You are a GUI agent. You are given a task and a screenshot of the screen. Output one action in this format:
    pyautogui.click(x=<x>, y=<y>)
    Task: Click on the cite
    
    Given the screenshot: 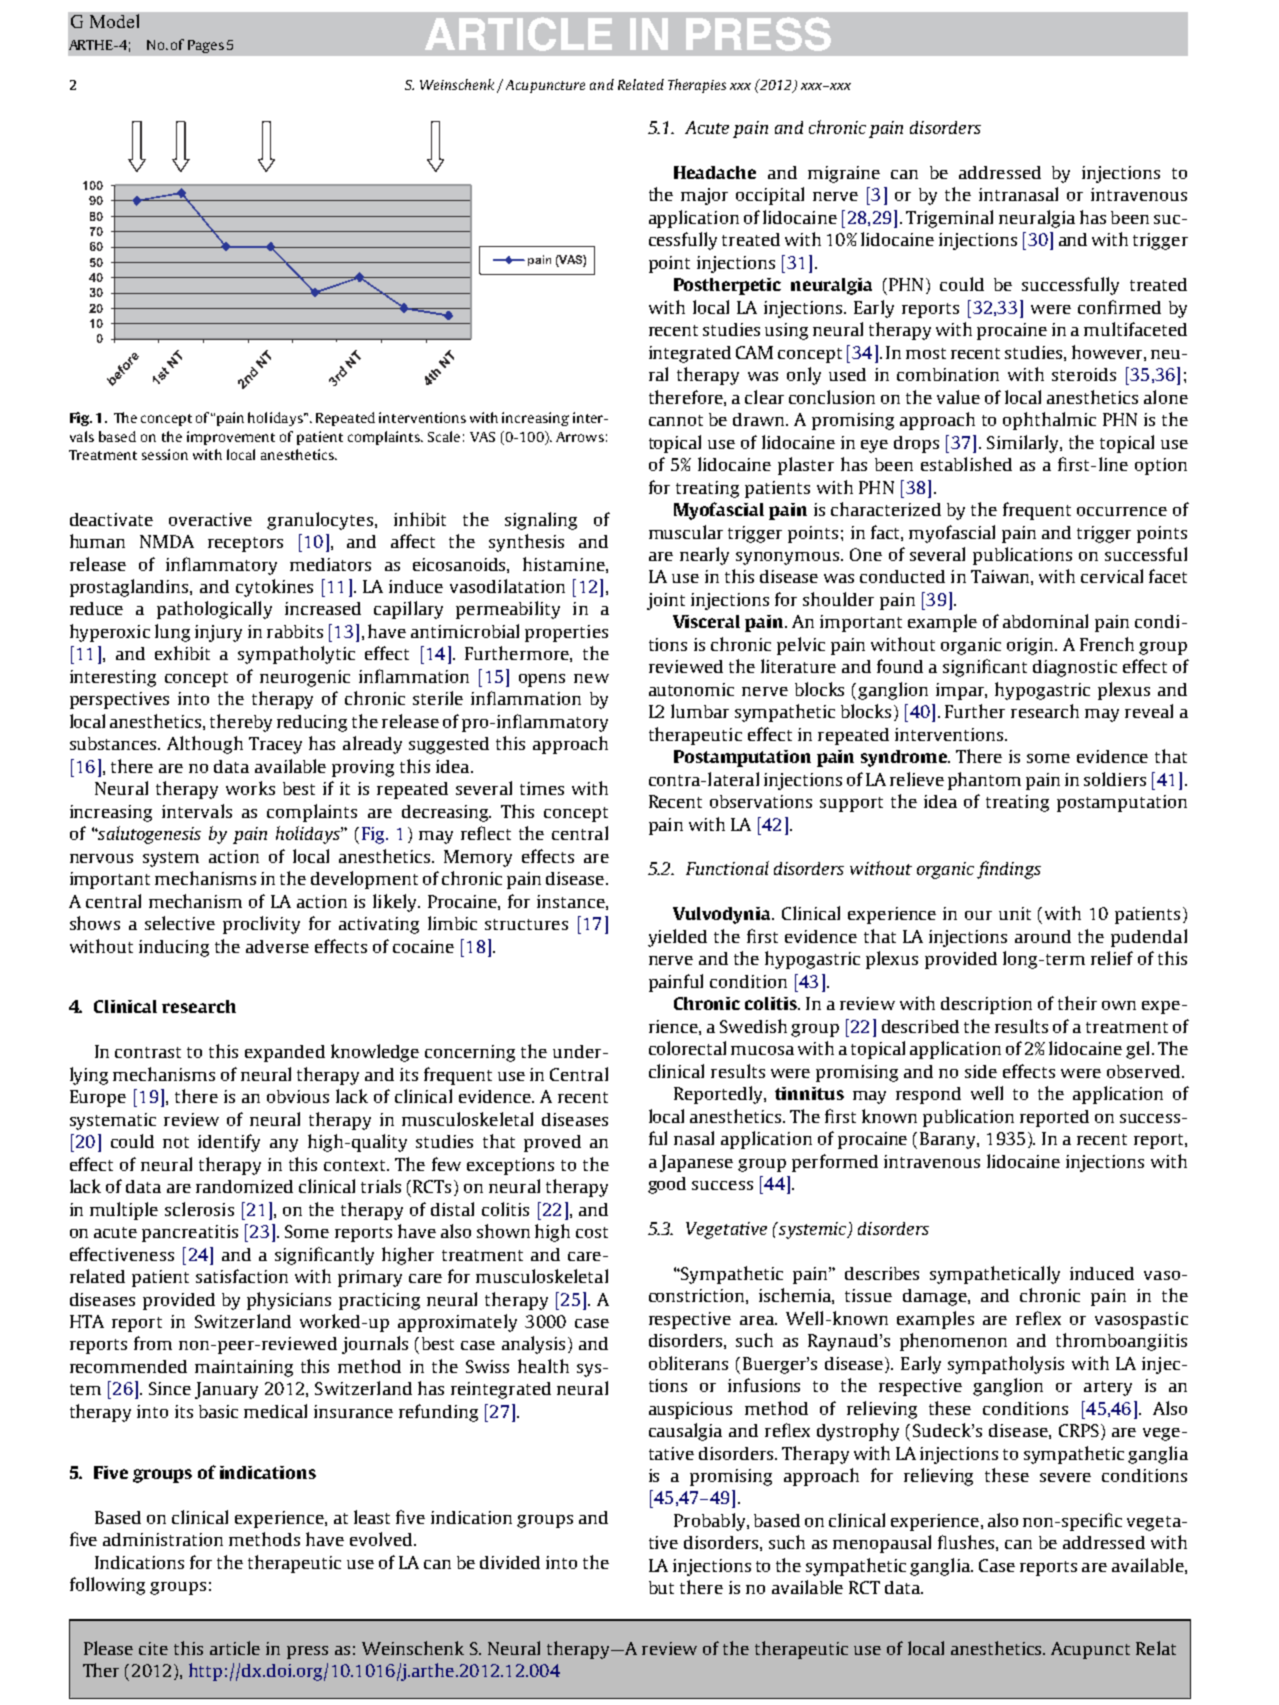 What is the action you would take?
    pyautogui.click(x=153, y=1648)
